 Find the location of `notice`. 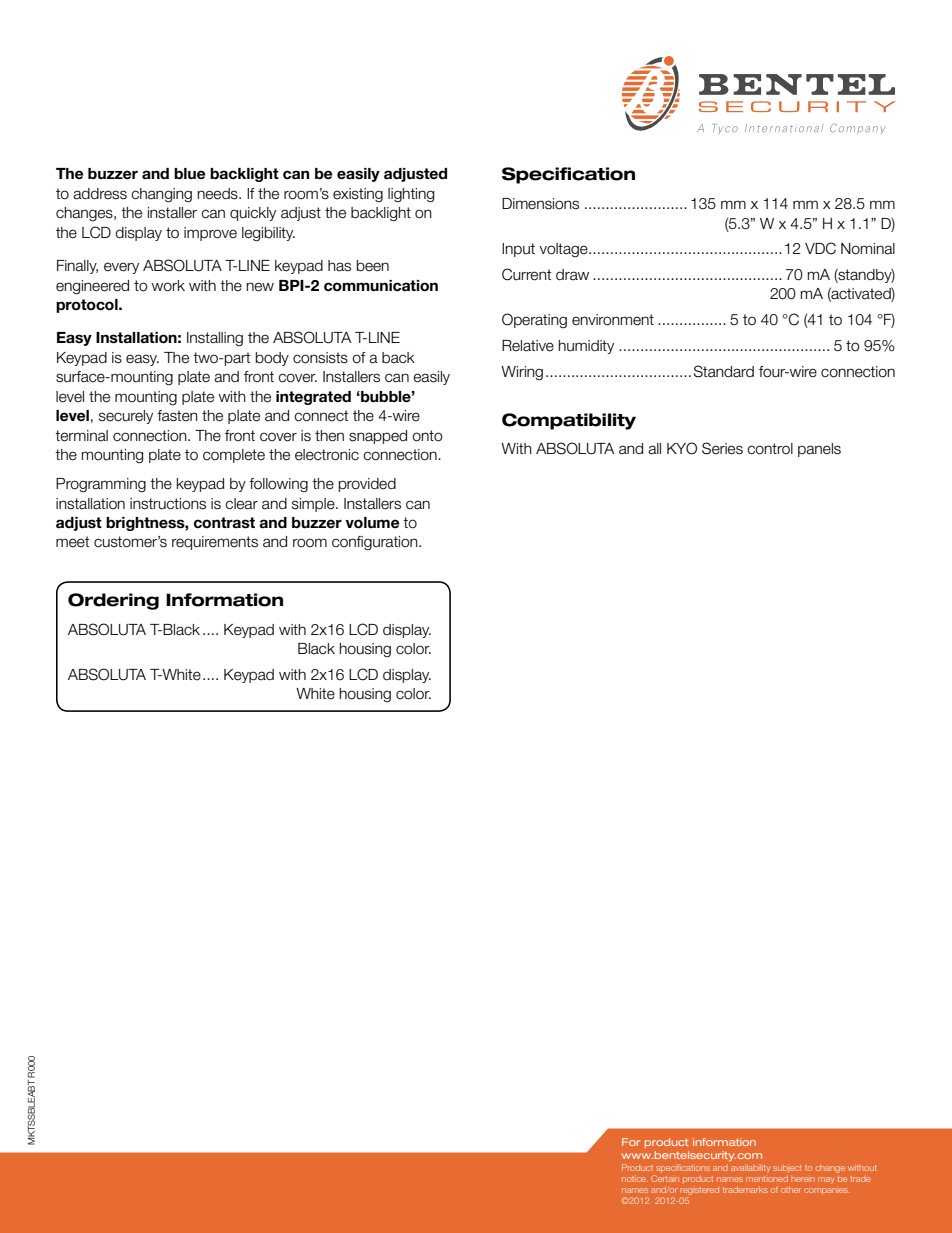

notice is located at coordinates (635, 1179).
